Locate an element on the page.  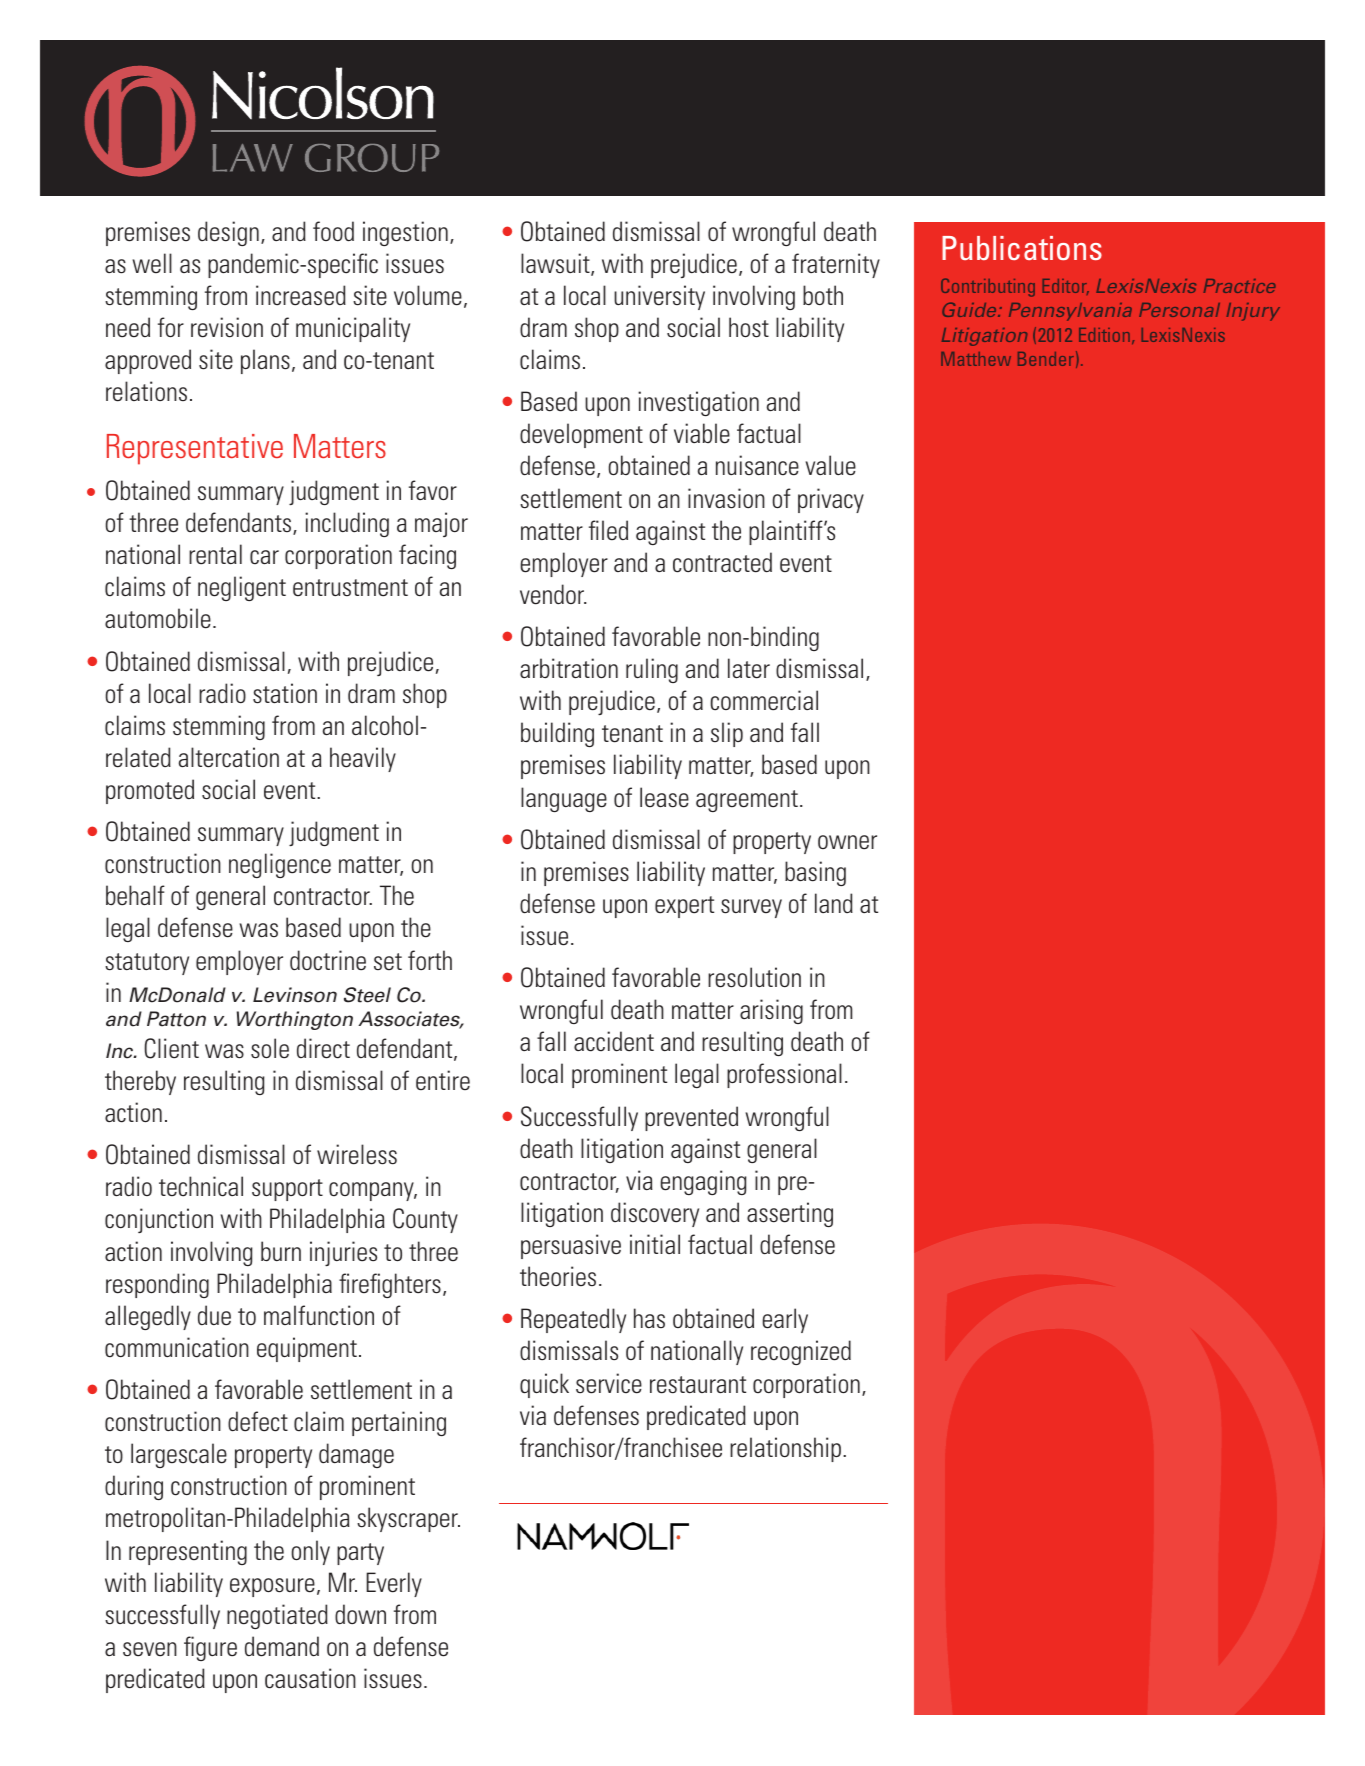
Editor is located at coordinates (1066, 287).
